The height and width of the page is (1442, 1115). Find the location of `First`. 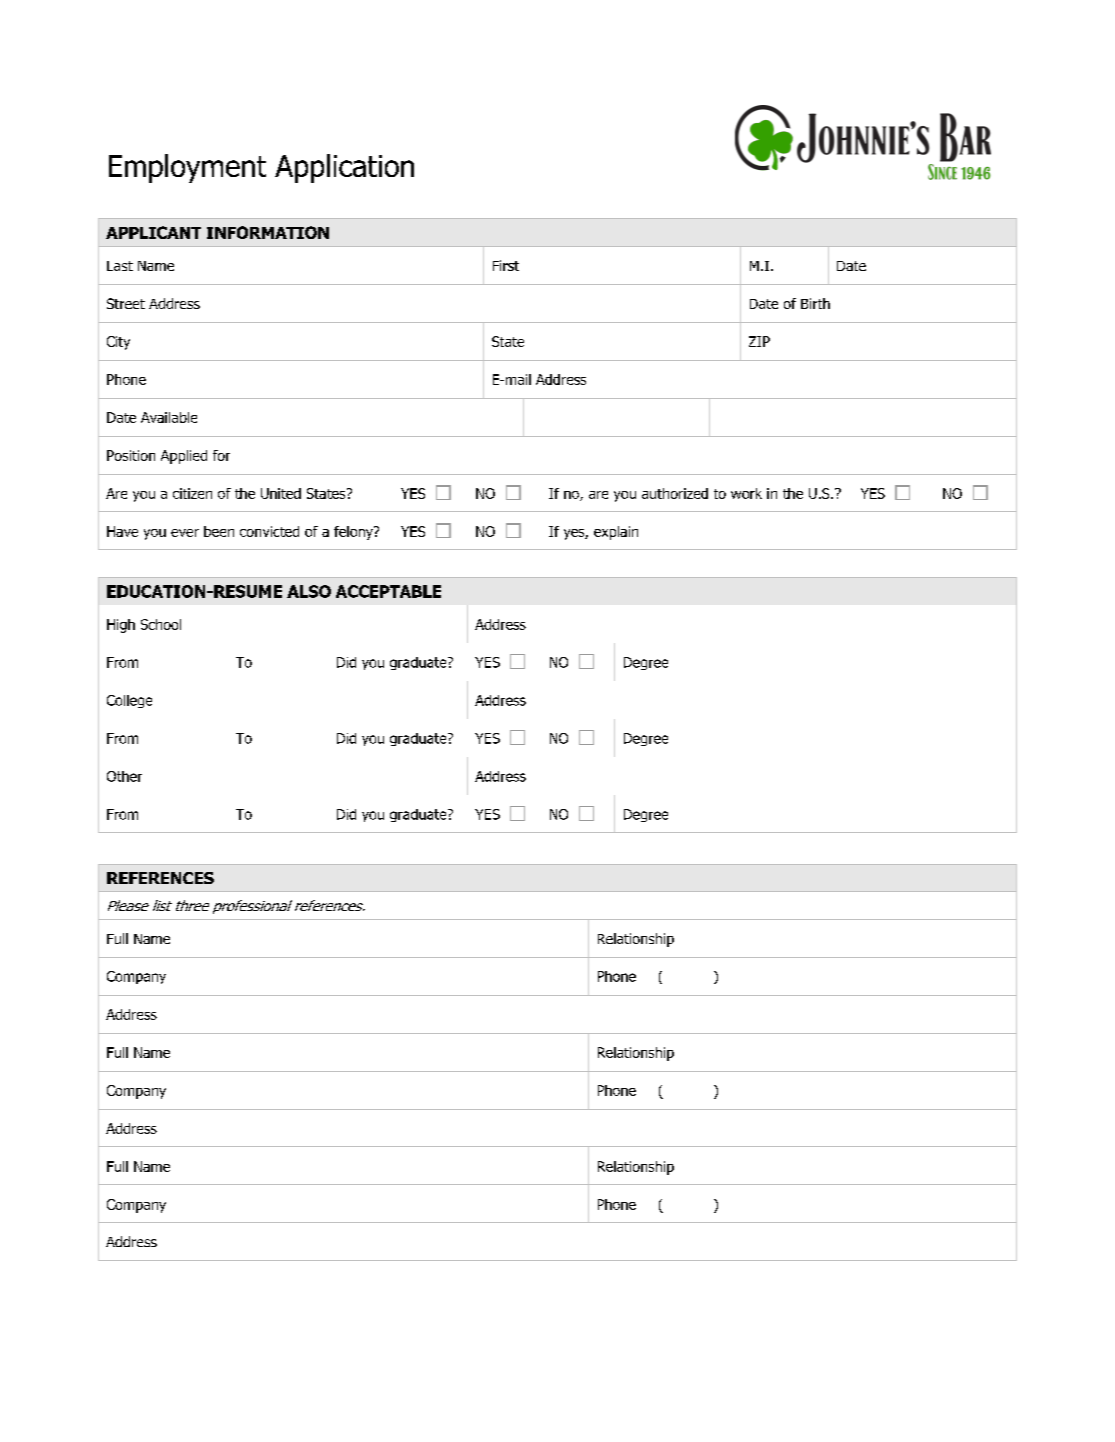

First is located at coordinates (506, 265).
